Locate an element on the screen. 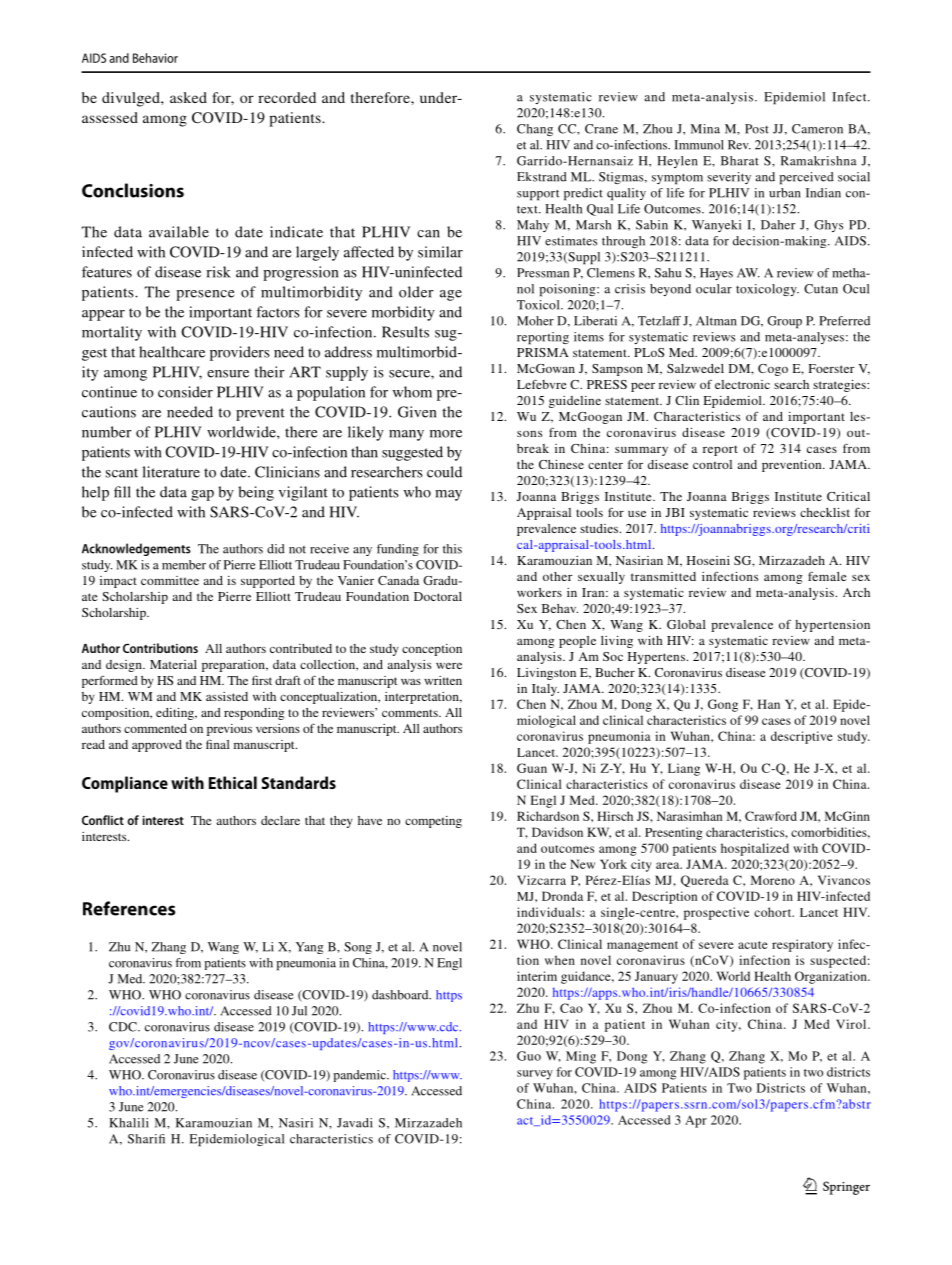 The height and width of the screenshot is (1265, 952). Post is located at coordinates (757, 129).
